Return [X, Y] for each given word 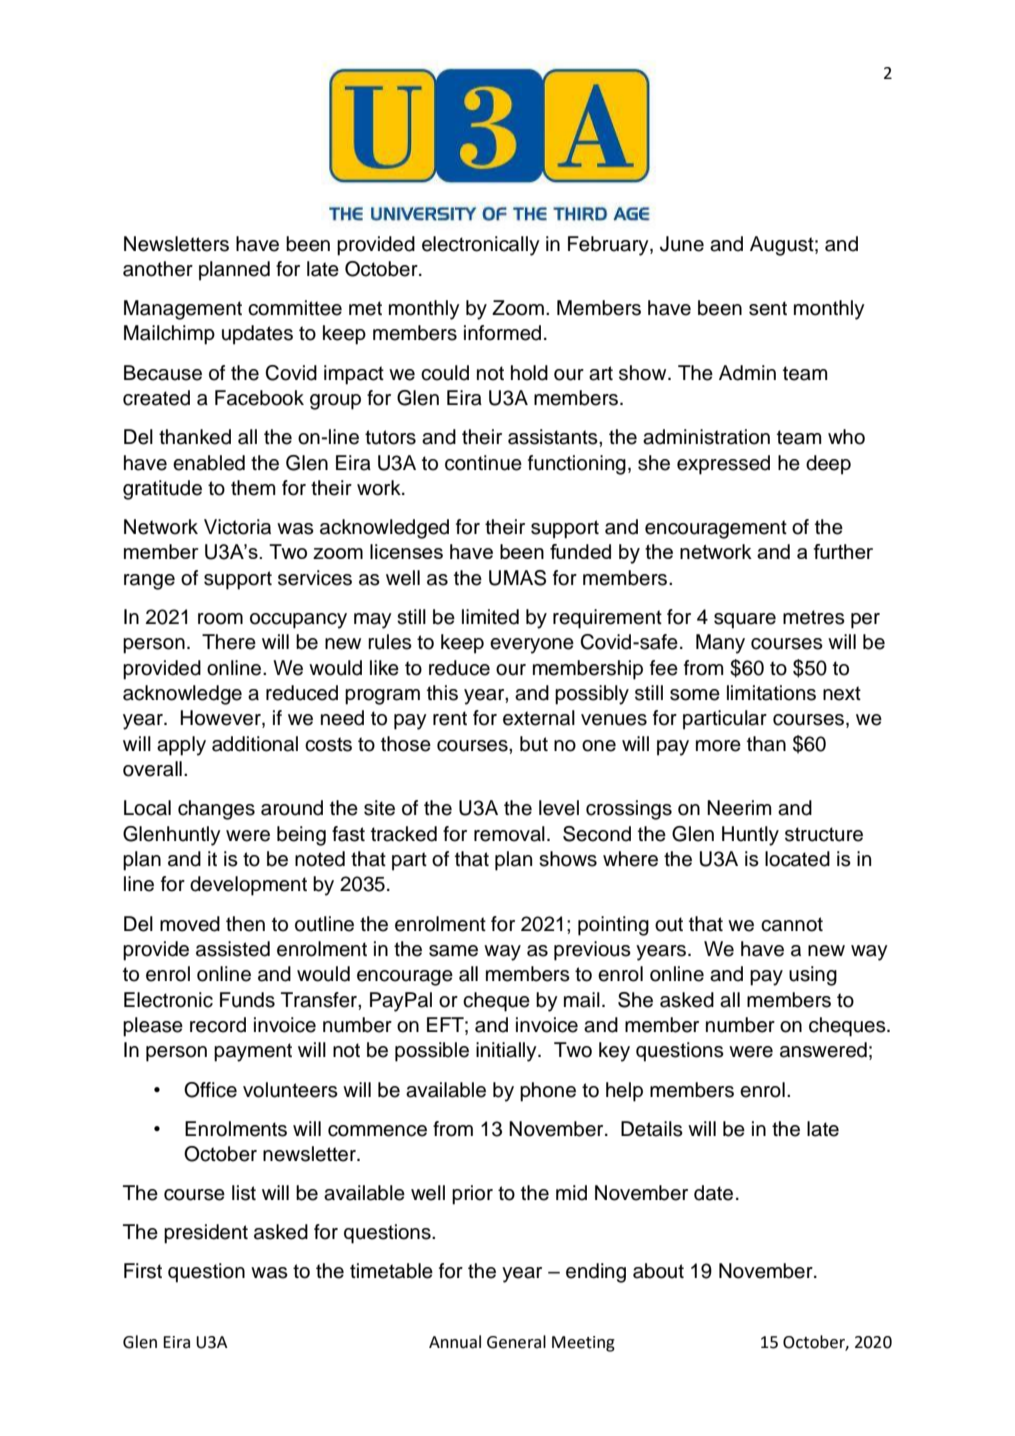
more [718, 746]
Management [183, 310]
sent [768, 308]
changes [216, 810]
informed [502, 333]
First [143, 1271]
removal [509, 834]
